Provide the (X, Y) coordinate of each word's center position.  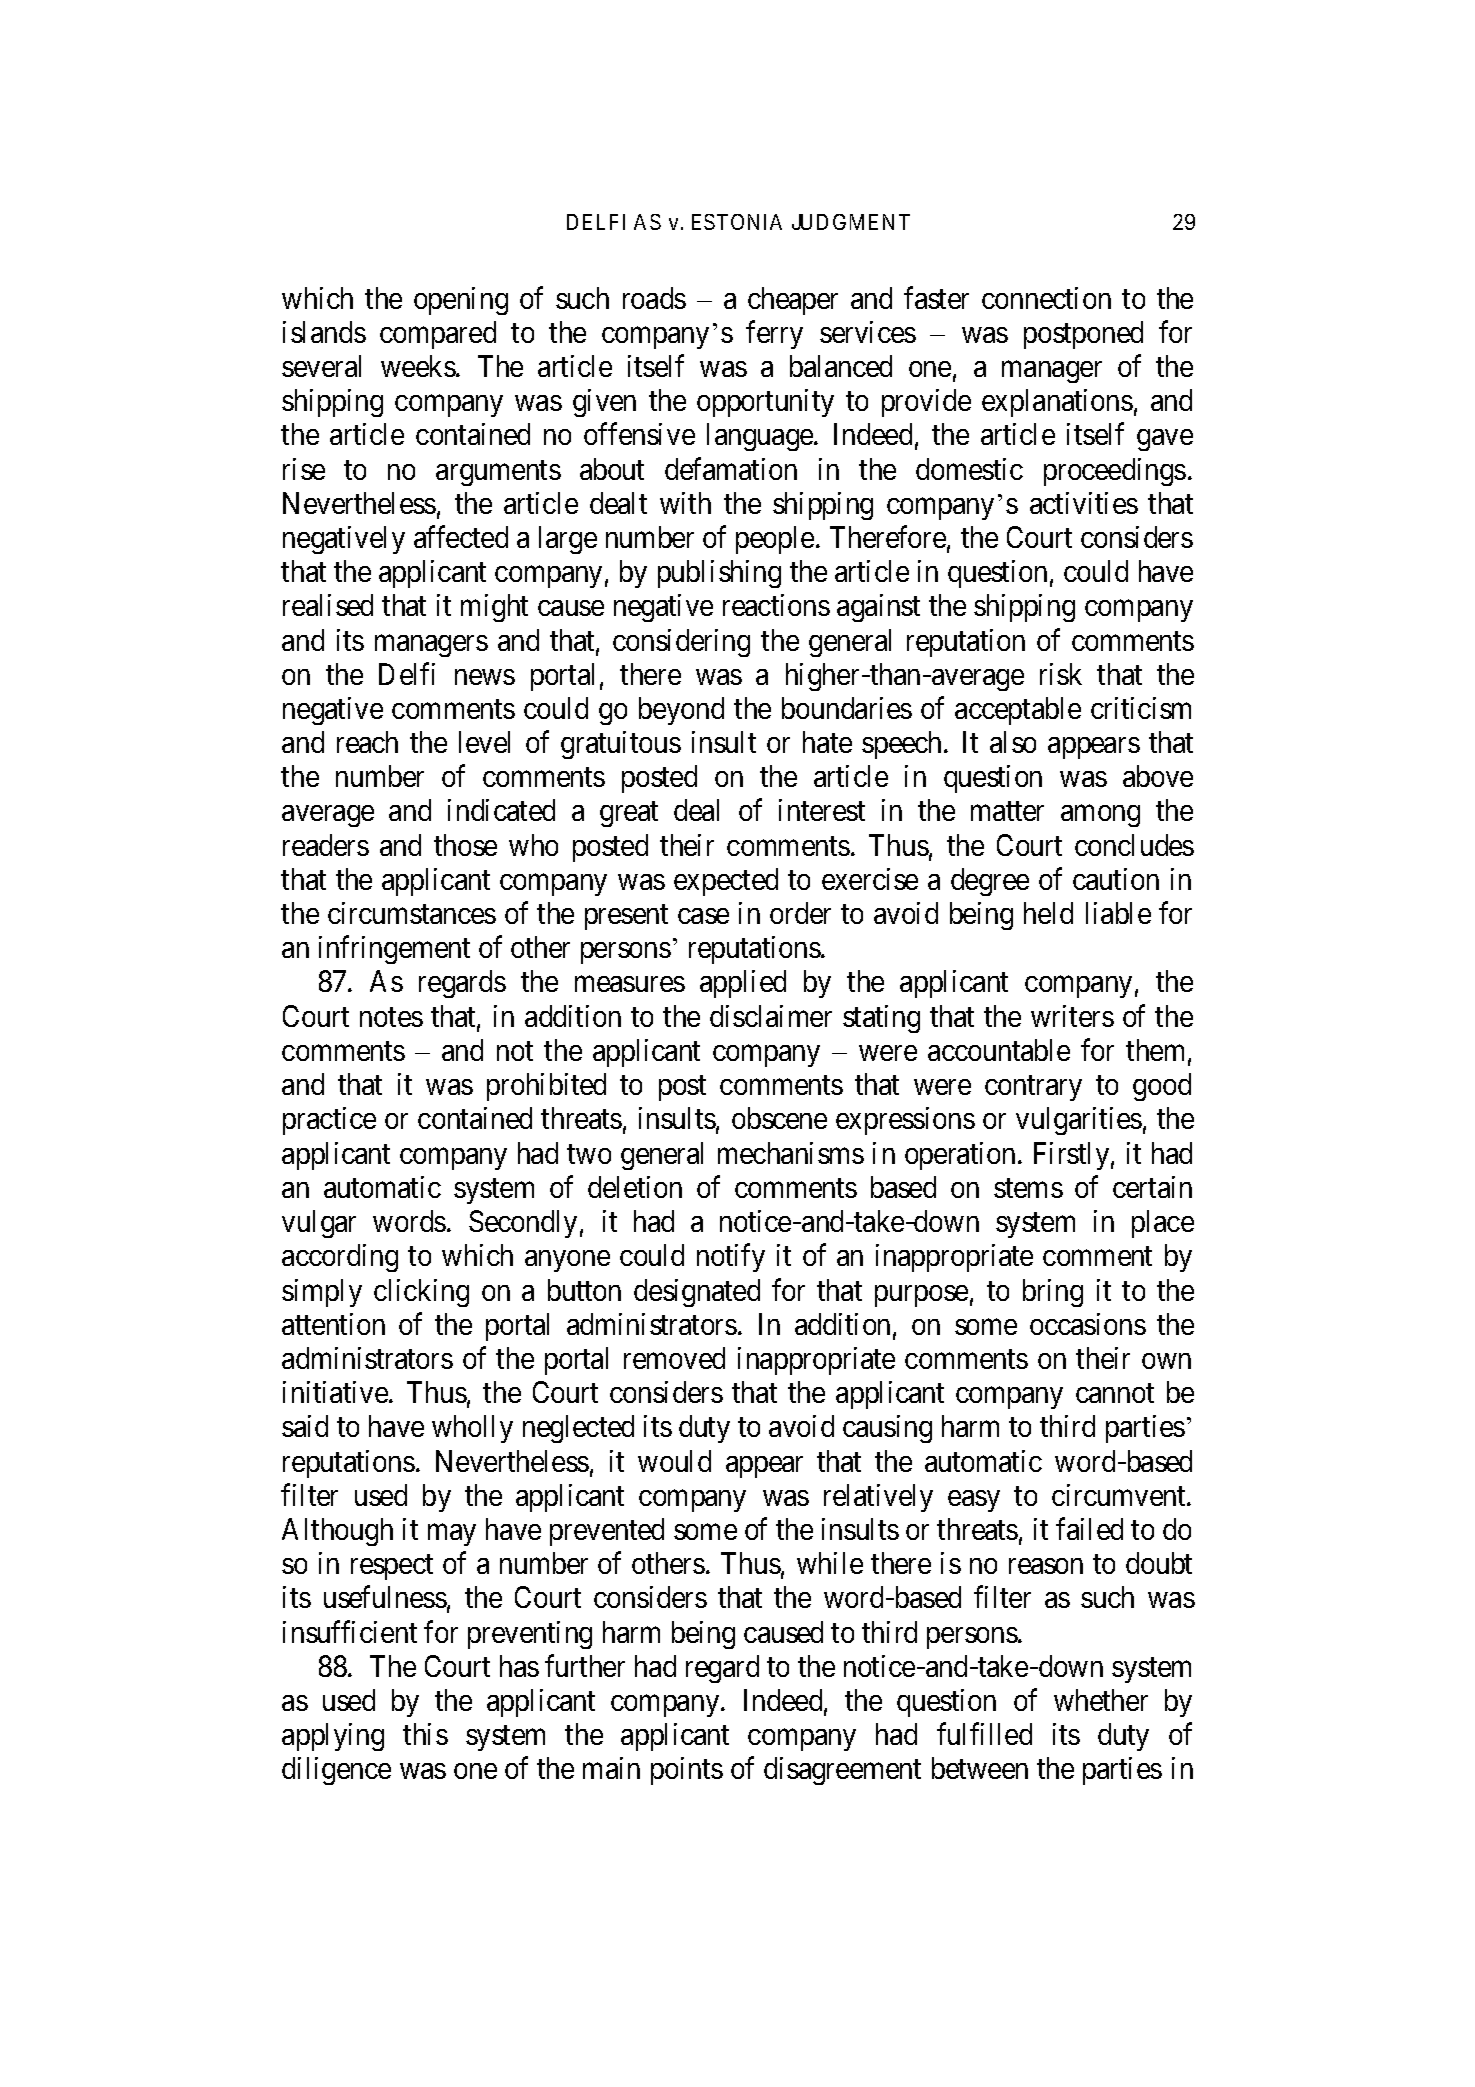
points (687, 1771)
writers (1072, 1016)
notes (391, 1017)
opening (461, 301)
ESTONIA (737, 222)
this (425, 1734)
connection (1046, 298)
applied (743, 984)
